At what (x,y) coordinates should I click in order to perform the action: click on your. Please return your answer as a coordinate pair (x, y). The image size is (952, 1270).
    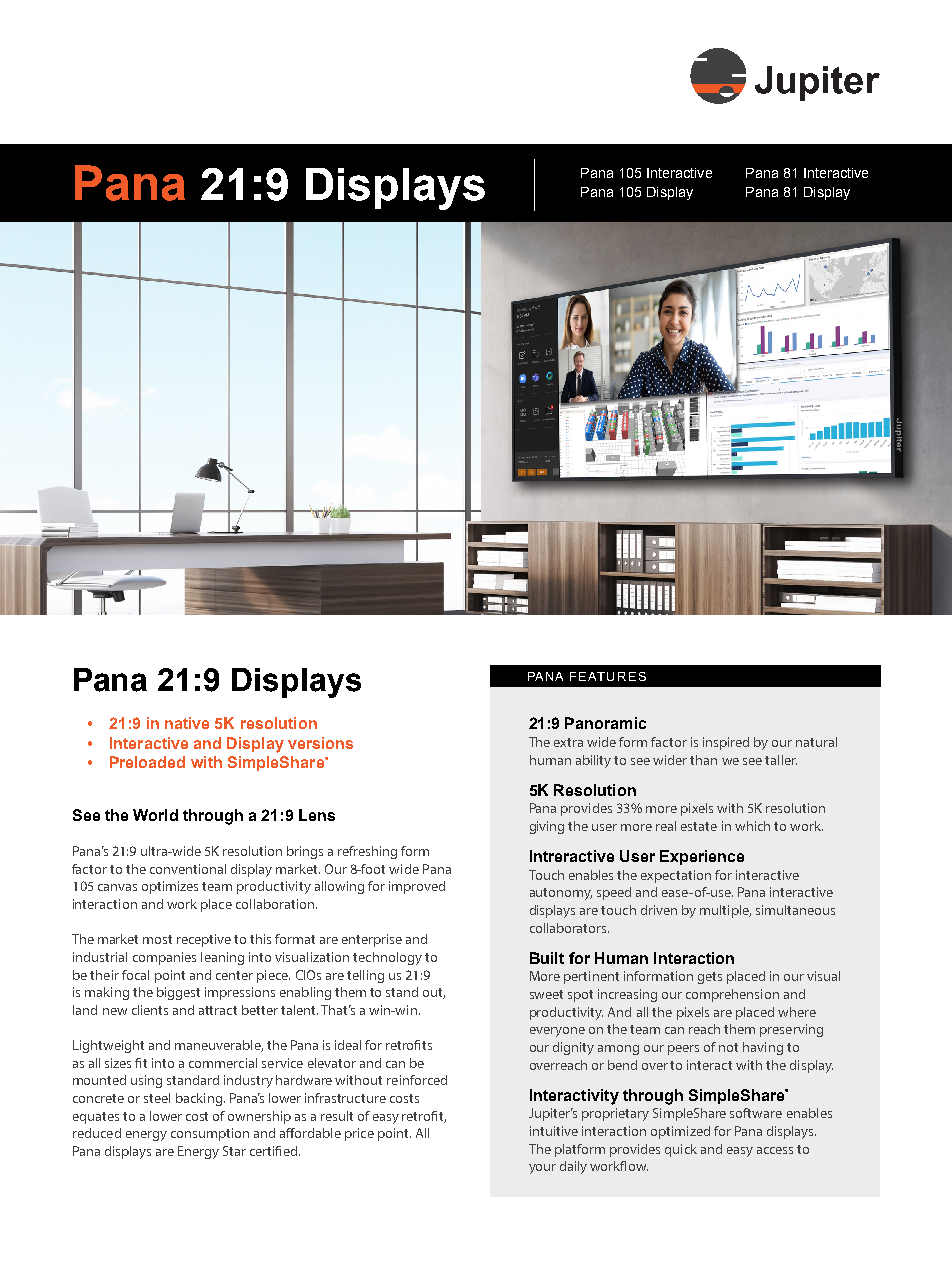
    Looking at the image, I should click on (542, 1169).
